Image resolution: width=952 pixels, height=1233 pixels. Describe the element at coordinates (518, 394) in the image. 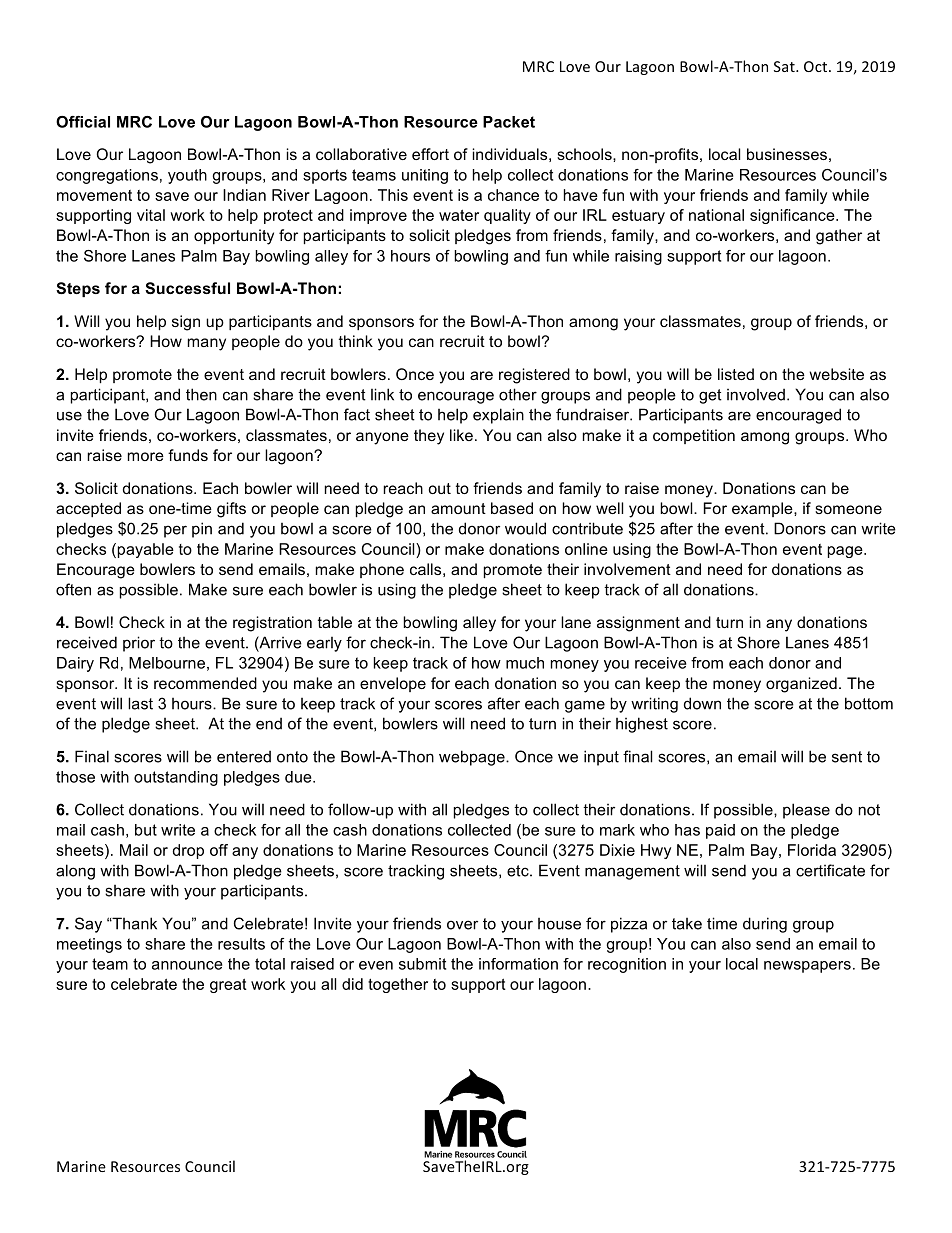

I see `other` at that location.
